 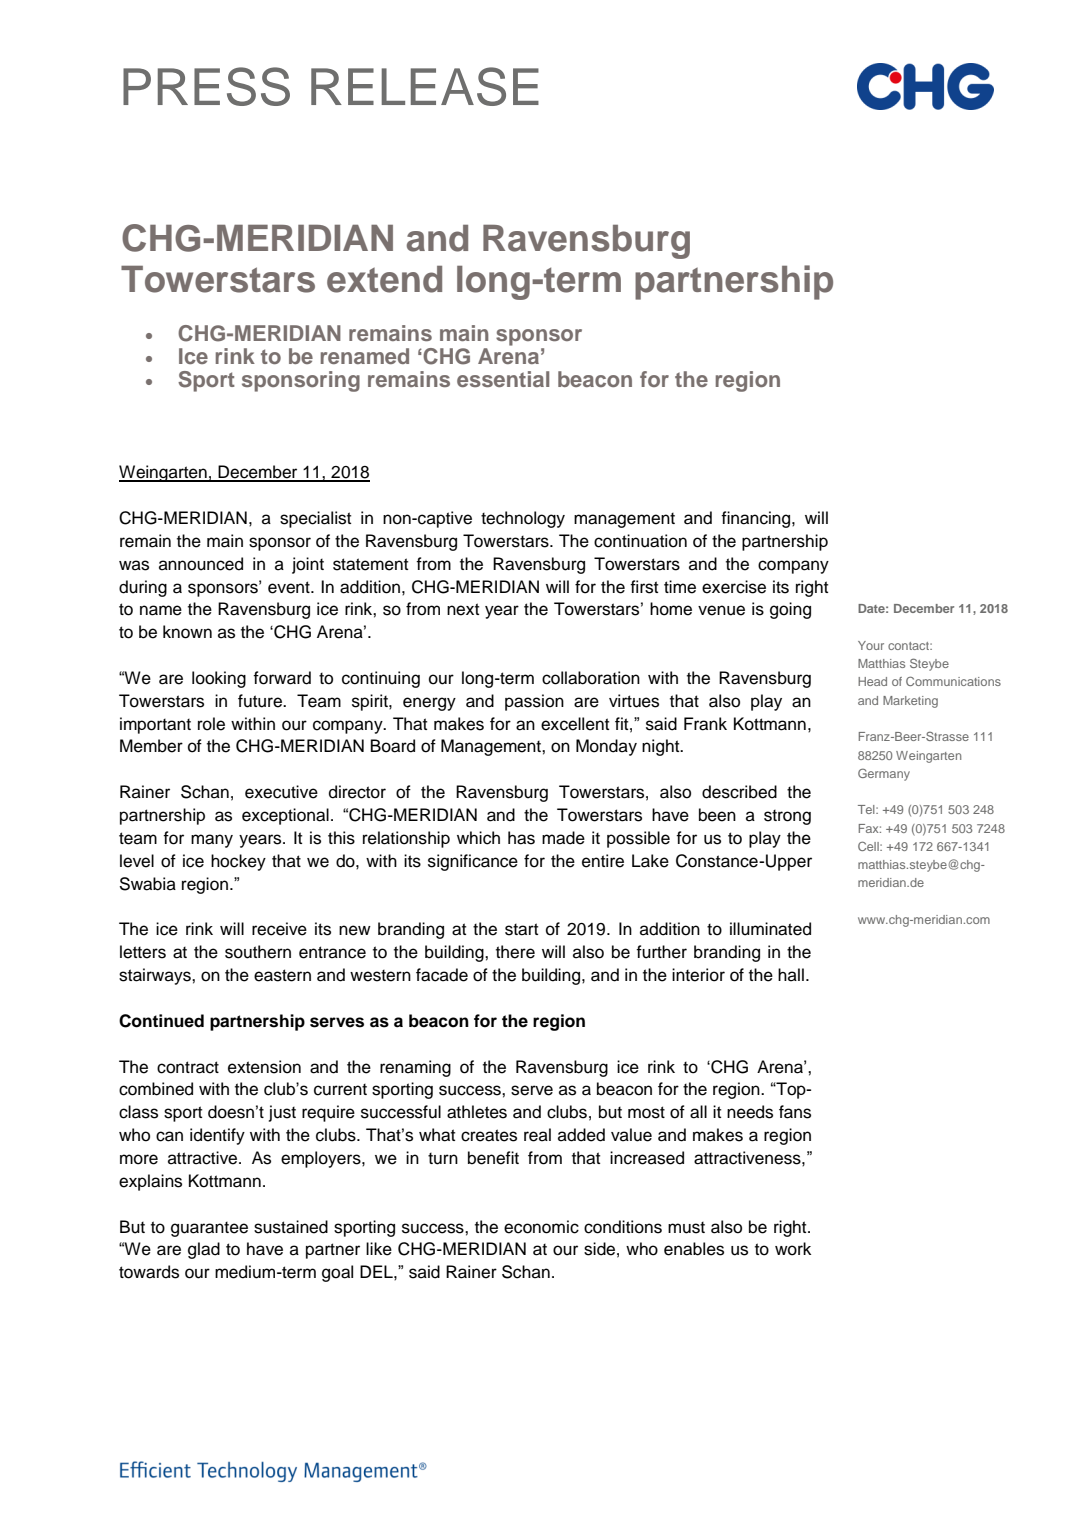 What do you see at coordinates (209, 1229) in the page?
I see `guarantee` at bounding box center [209, 1229].
